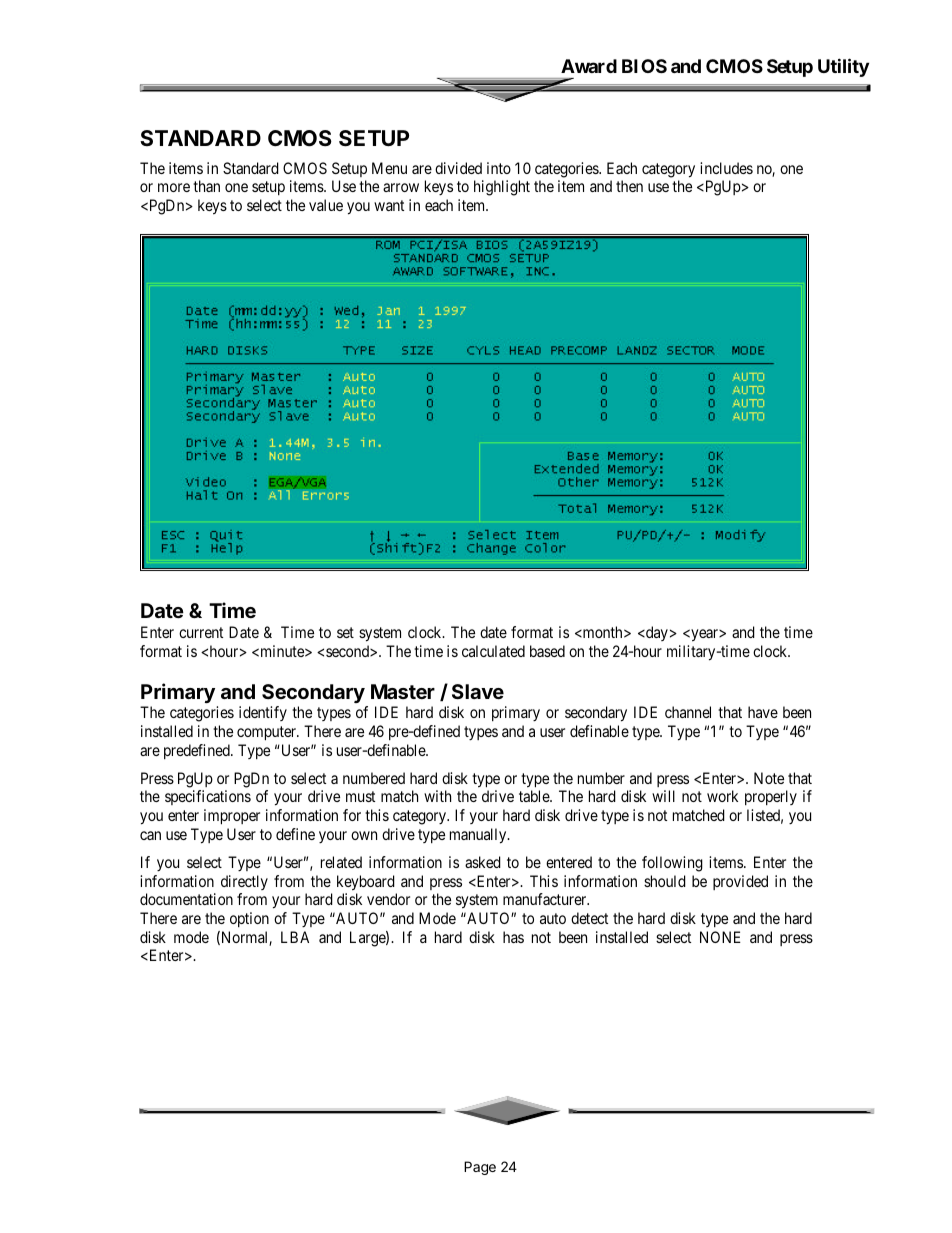  I want to click on highlight, so click(502, 188).
